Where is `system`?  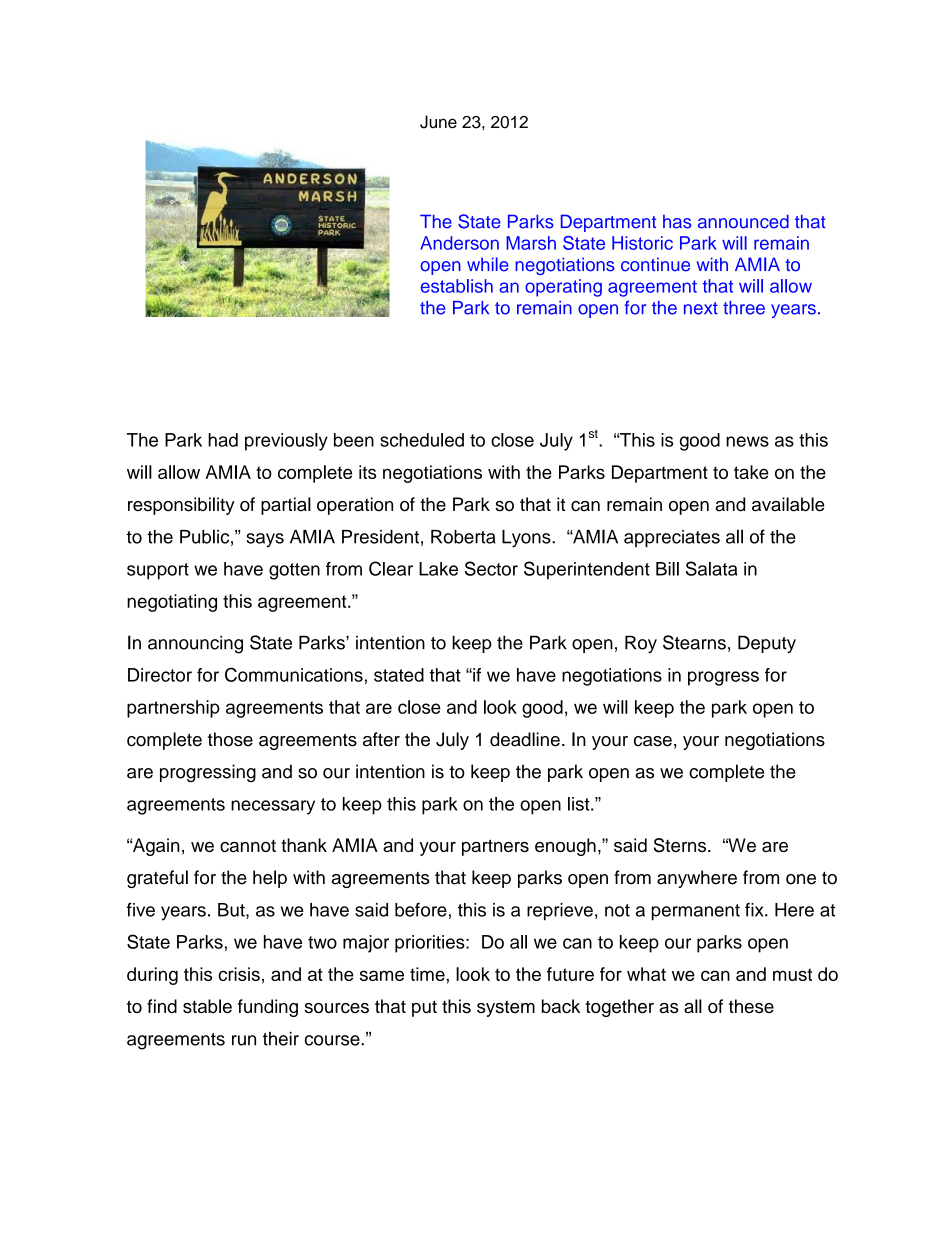 system is located at coordinates (506, 1008).
